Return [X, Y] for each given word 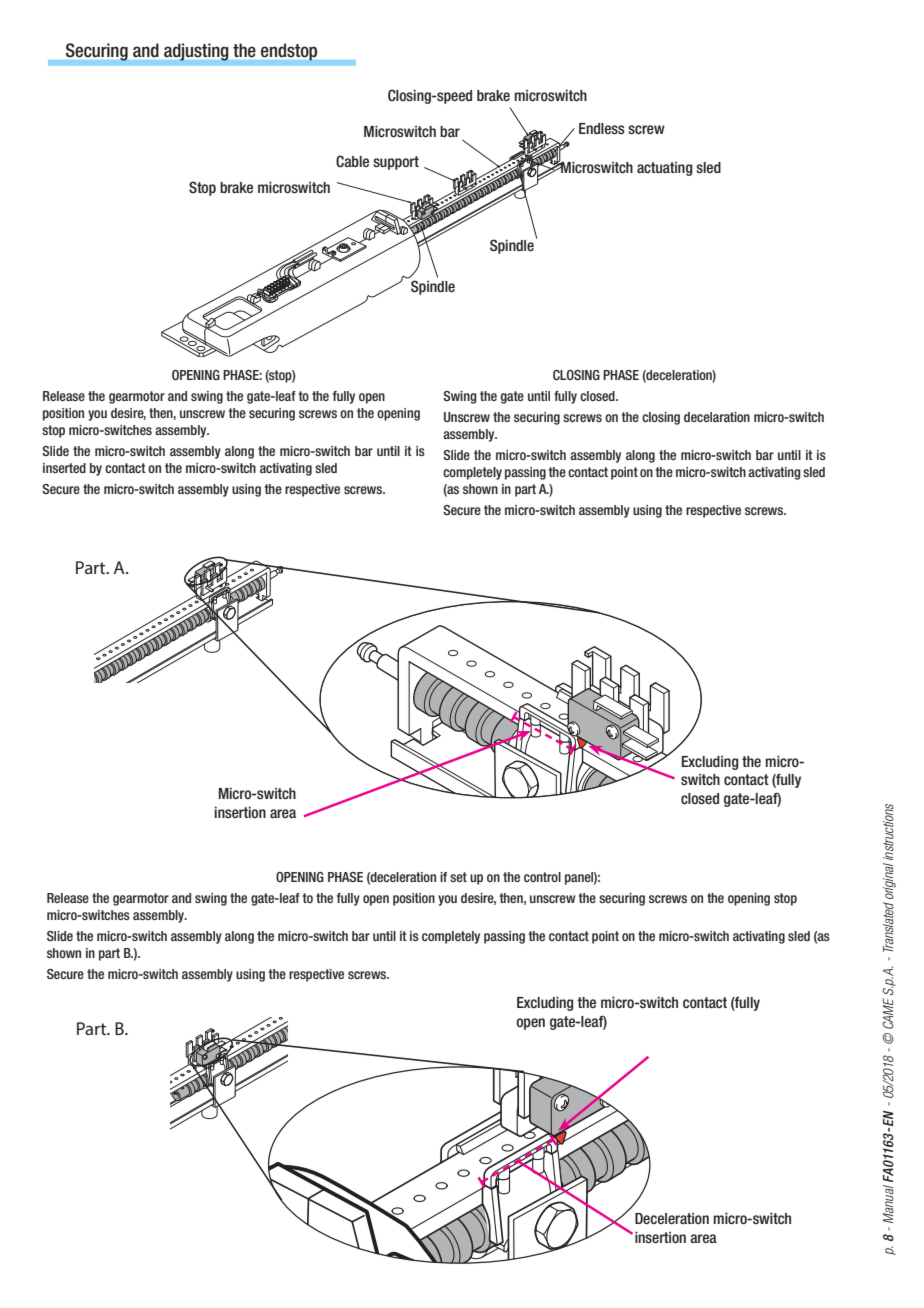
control [542, 877]
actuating [665, 169]
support [396, 163]
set [458, 877]
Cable [352, 161]
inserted [64, 468]
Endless [602, 129]
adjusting [196, 52]
